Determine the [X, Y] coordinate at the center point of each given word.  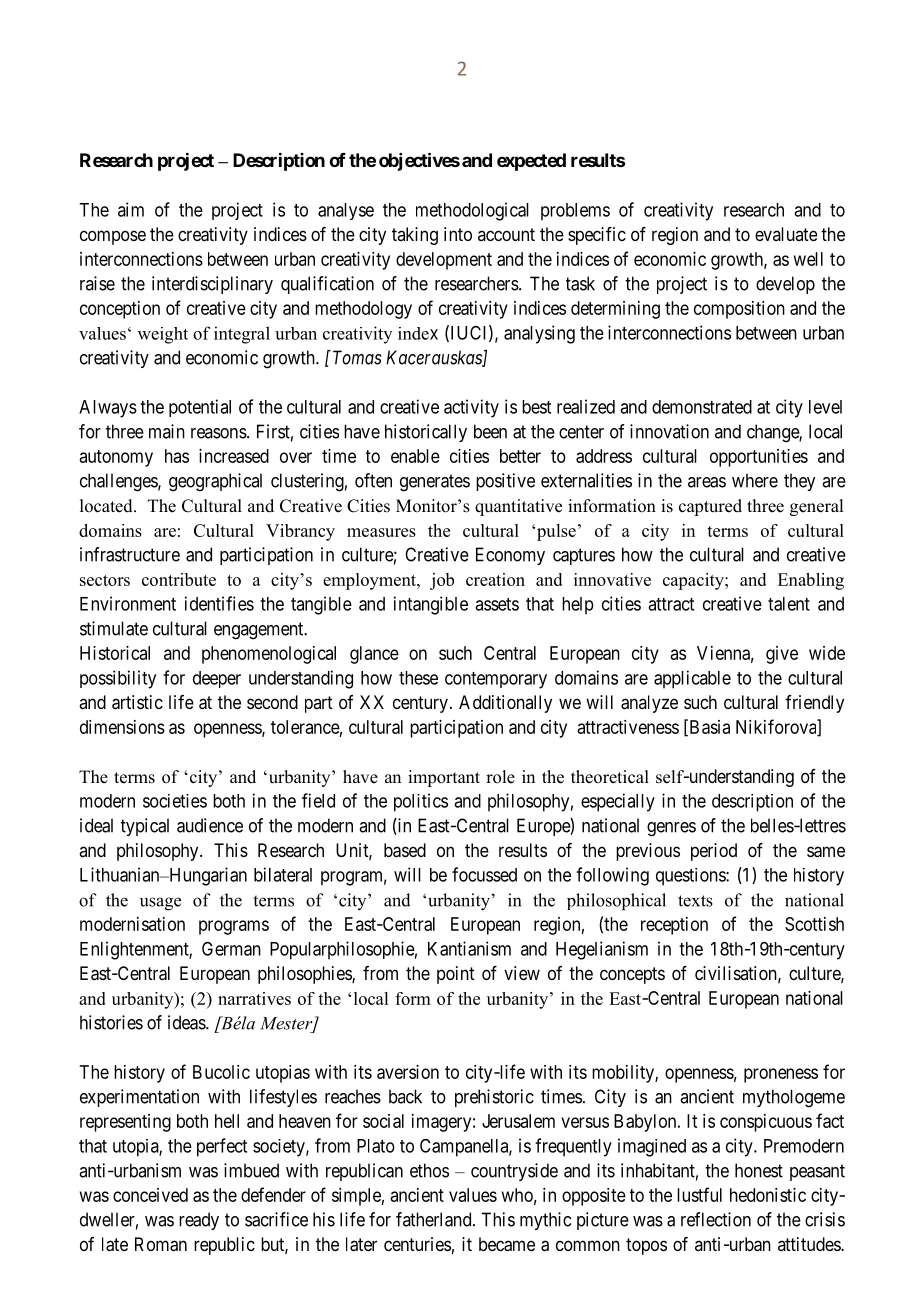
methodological [472, 211]
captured [710, 507]
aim [131, 209]
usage [160, 904]
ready [199, 1221]
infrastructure [130, 554]
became [507, 1244]
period [714, 852]
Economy [510, 556]
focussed [484, 874]
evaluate [786, 234]
